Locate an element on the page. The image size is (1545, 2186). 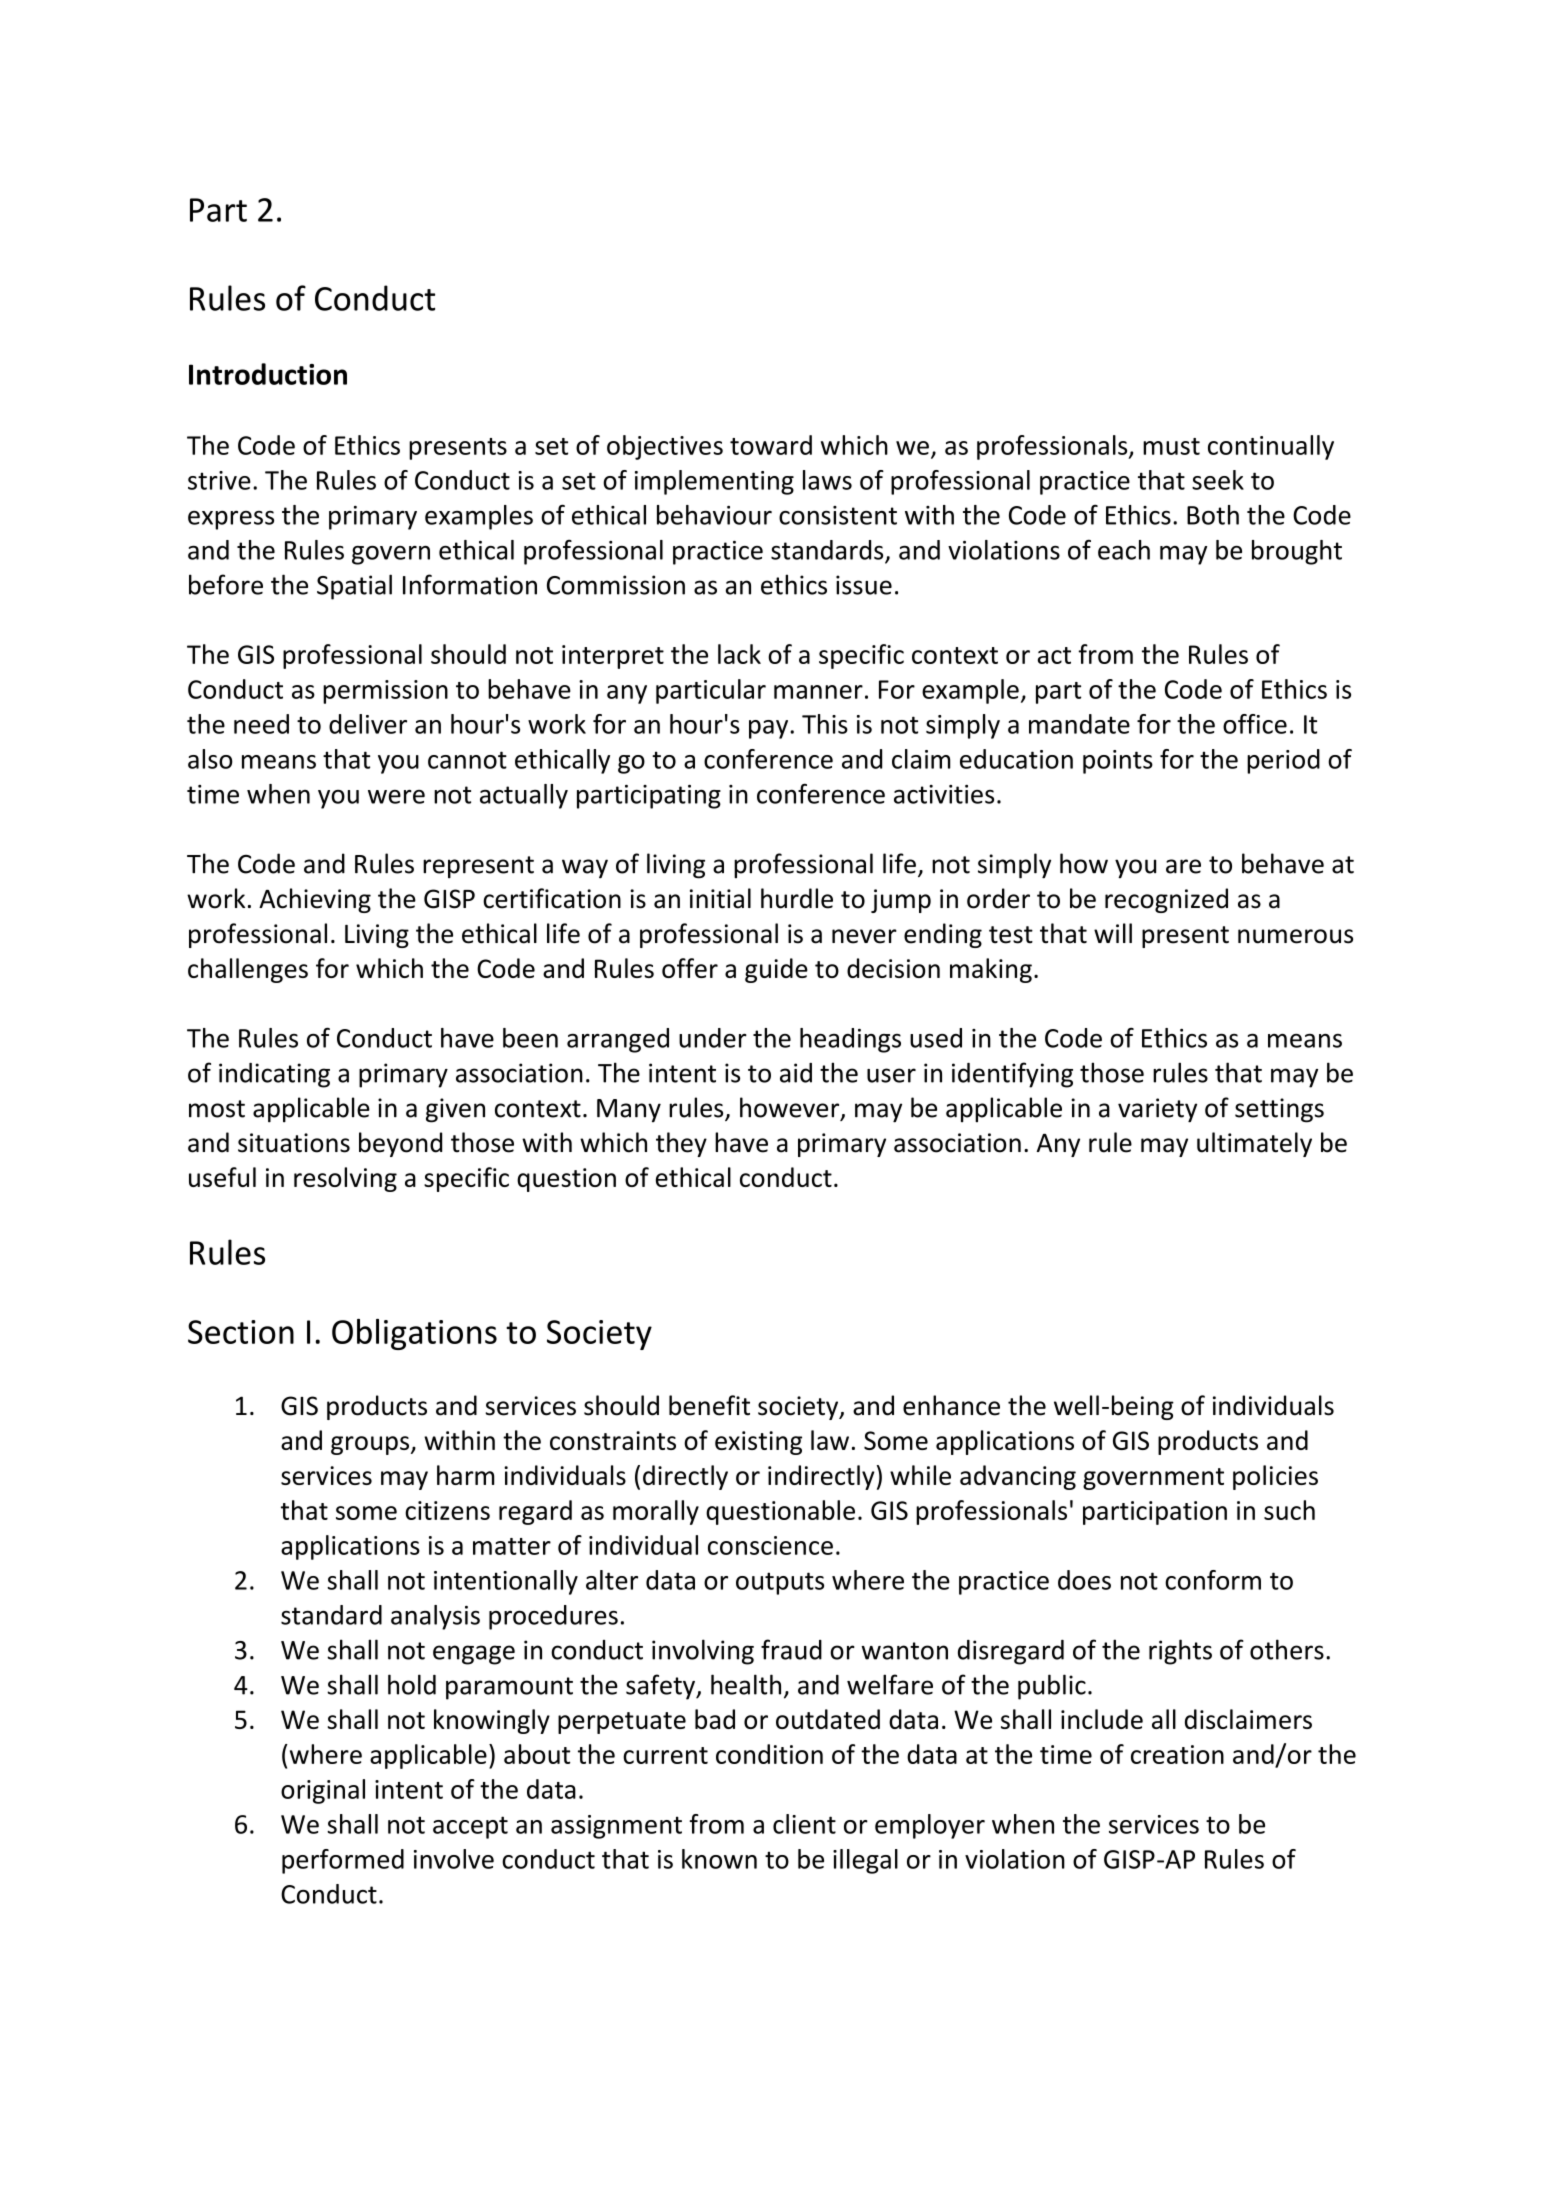
initial is located at coordinates (720, 898).
